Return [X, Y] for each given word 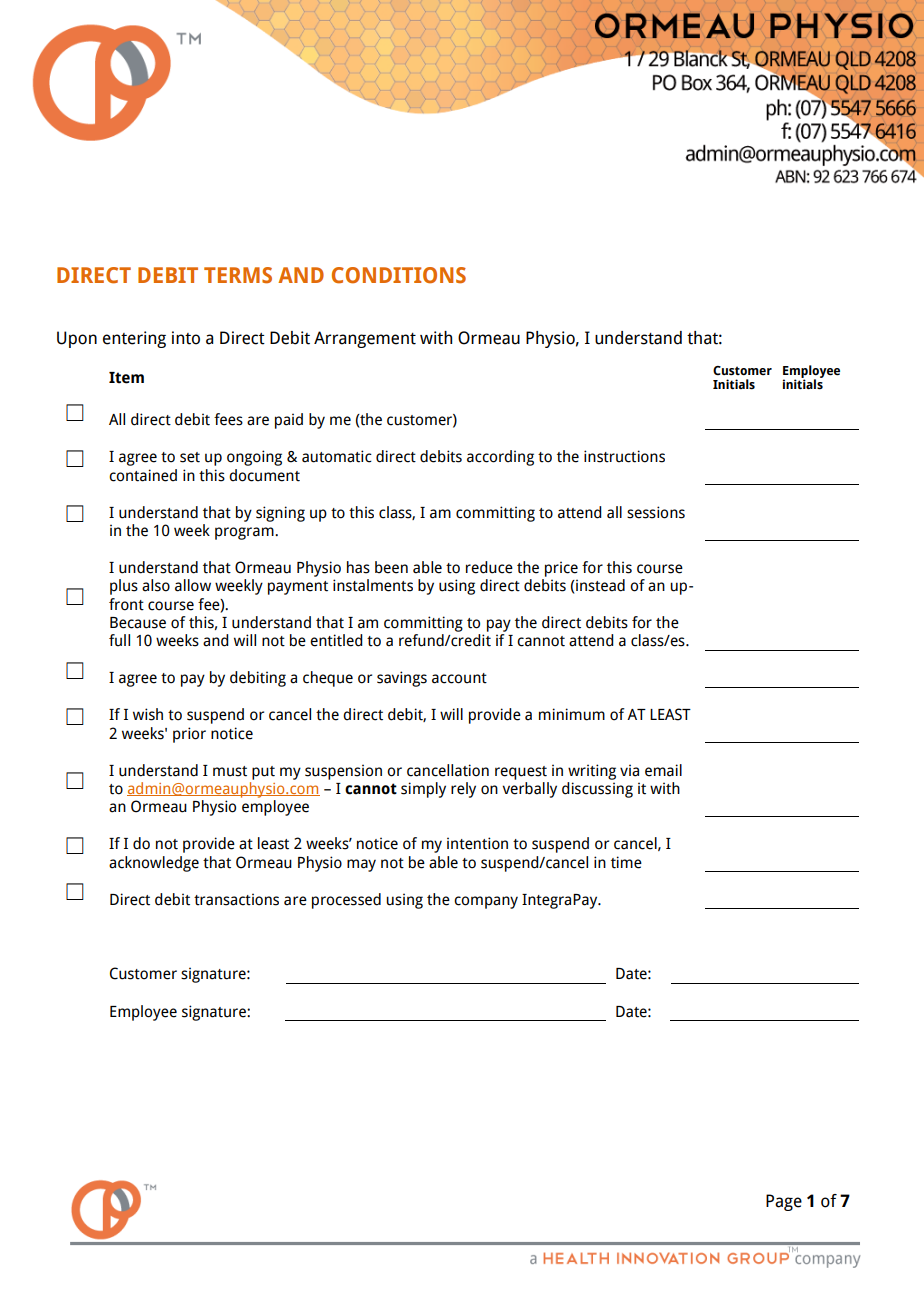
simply [423, 790]
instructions [624, 456]
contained [143, 475]
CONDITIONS [399, 275]
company [486, 902]
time [626, 862]
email [663, 770]
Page [784, 1202]
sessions [656, 512]
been [391, 567]
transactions [236, 899]
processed [346, 901]
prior [189, 735]
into [186, 338]
